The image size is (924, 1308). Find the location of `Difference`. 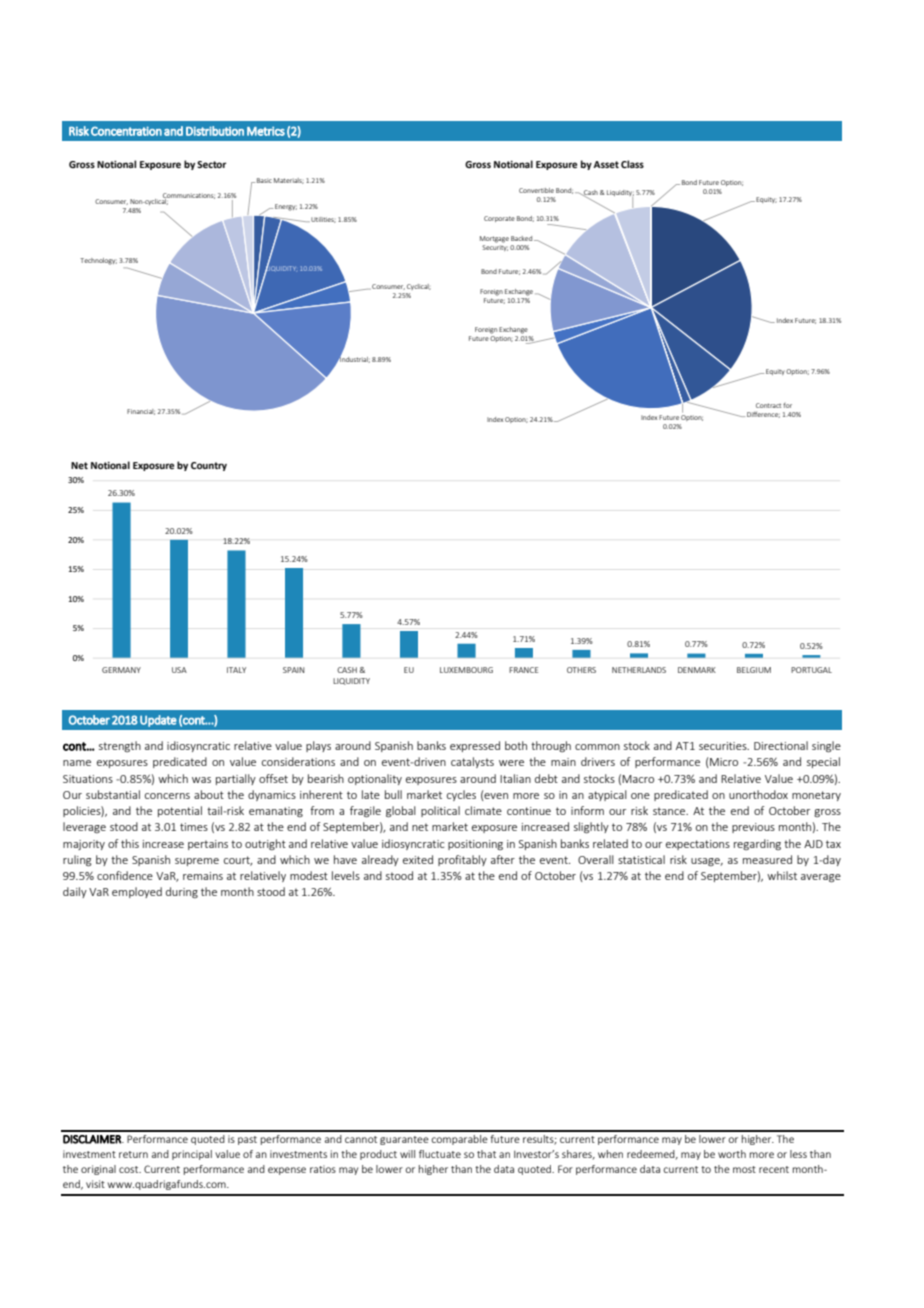

Difference is located at coordinates (763, 415).
